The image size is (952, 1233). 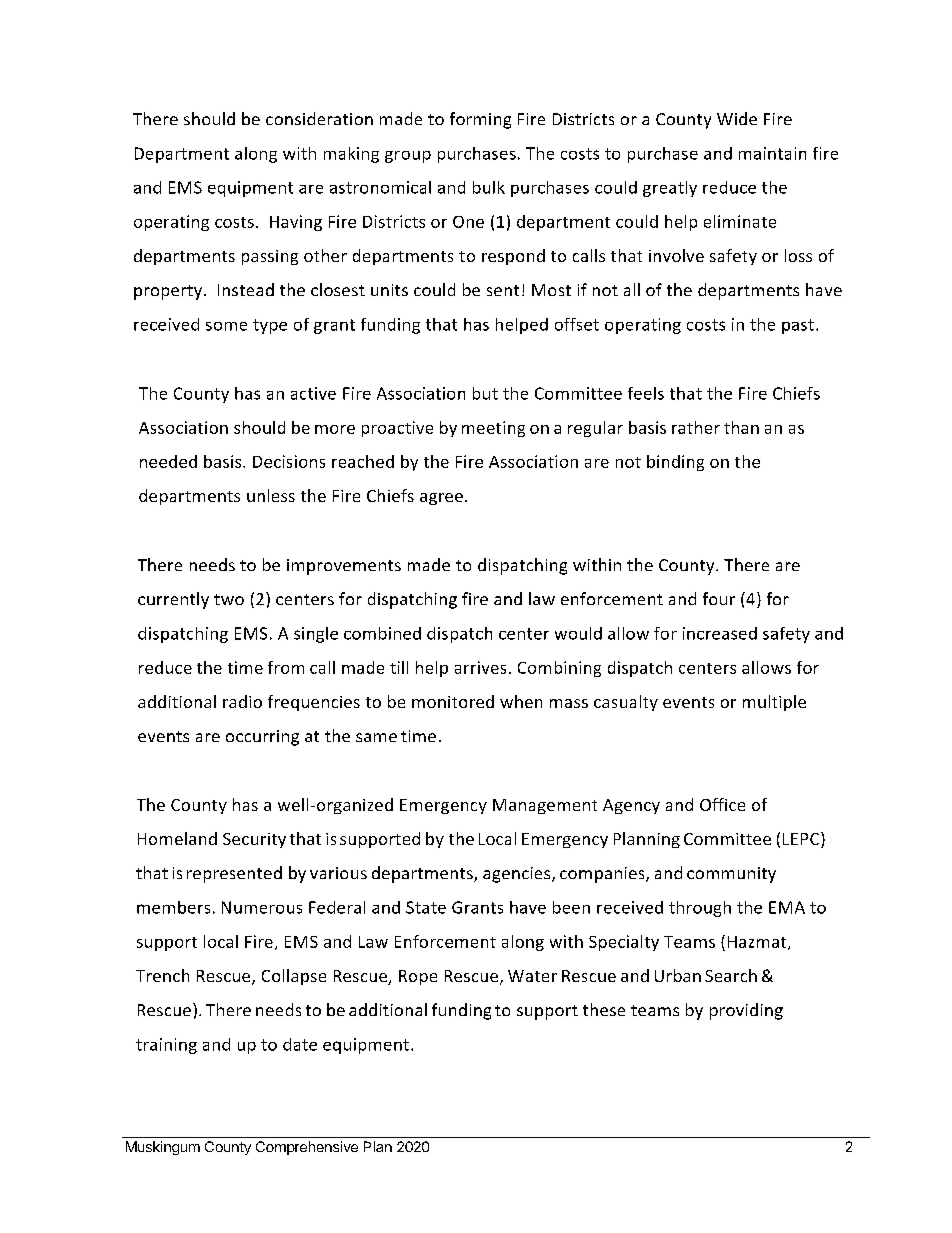 What do you see at coordinates (746, 1011) in the screenshot?
I see `providing` at bounding box center [746, 1011].
